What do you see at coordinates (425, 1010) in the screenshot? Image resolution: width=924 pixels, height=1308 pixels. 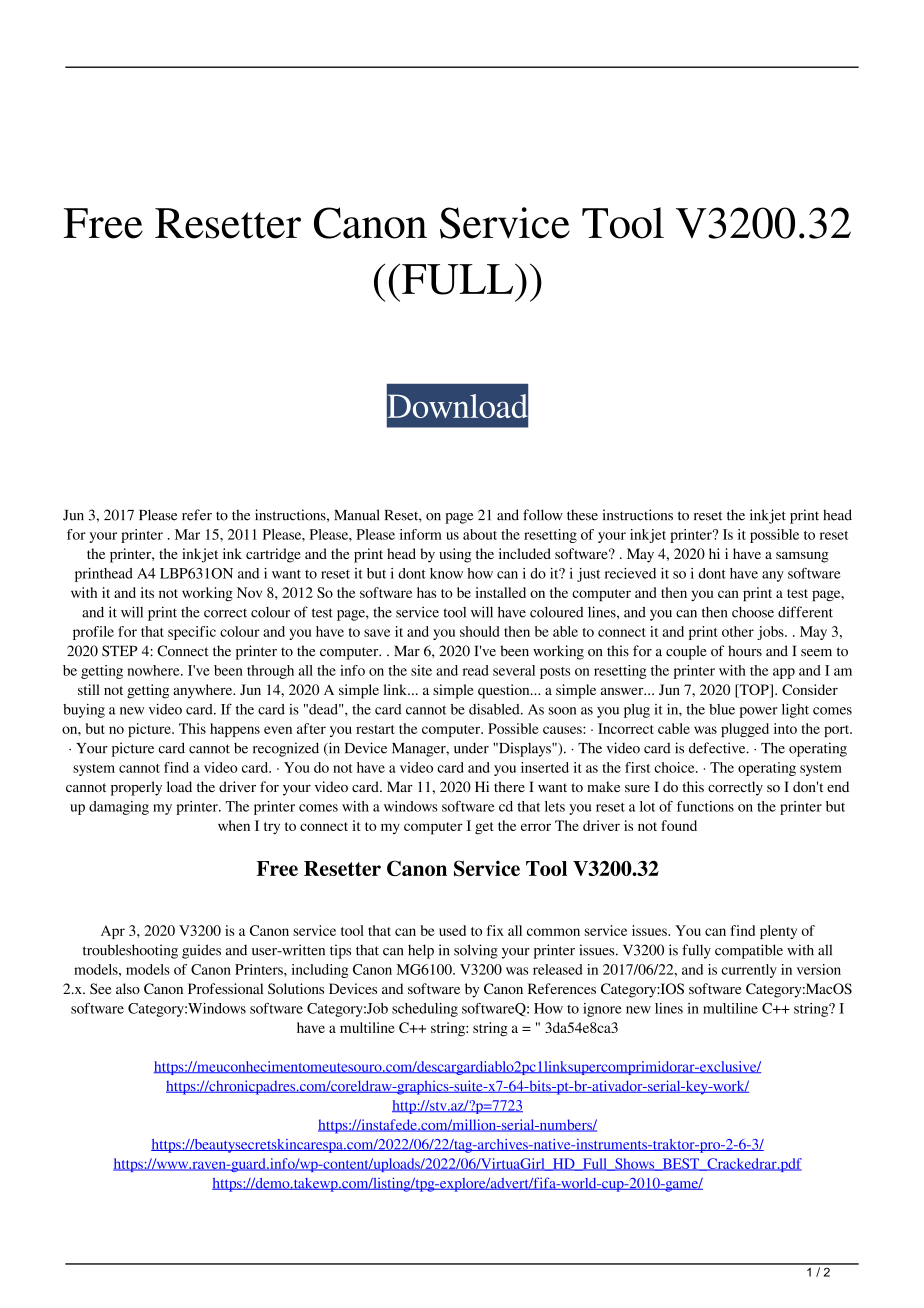 I see `scheduling` at bounding box center [425, 1010].
